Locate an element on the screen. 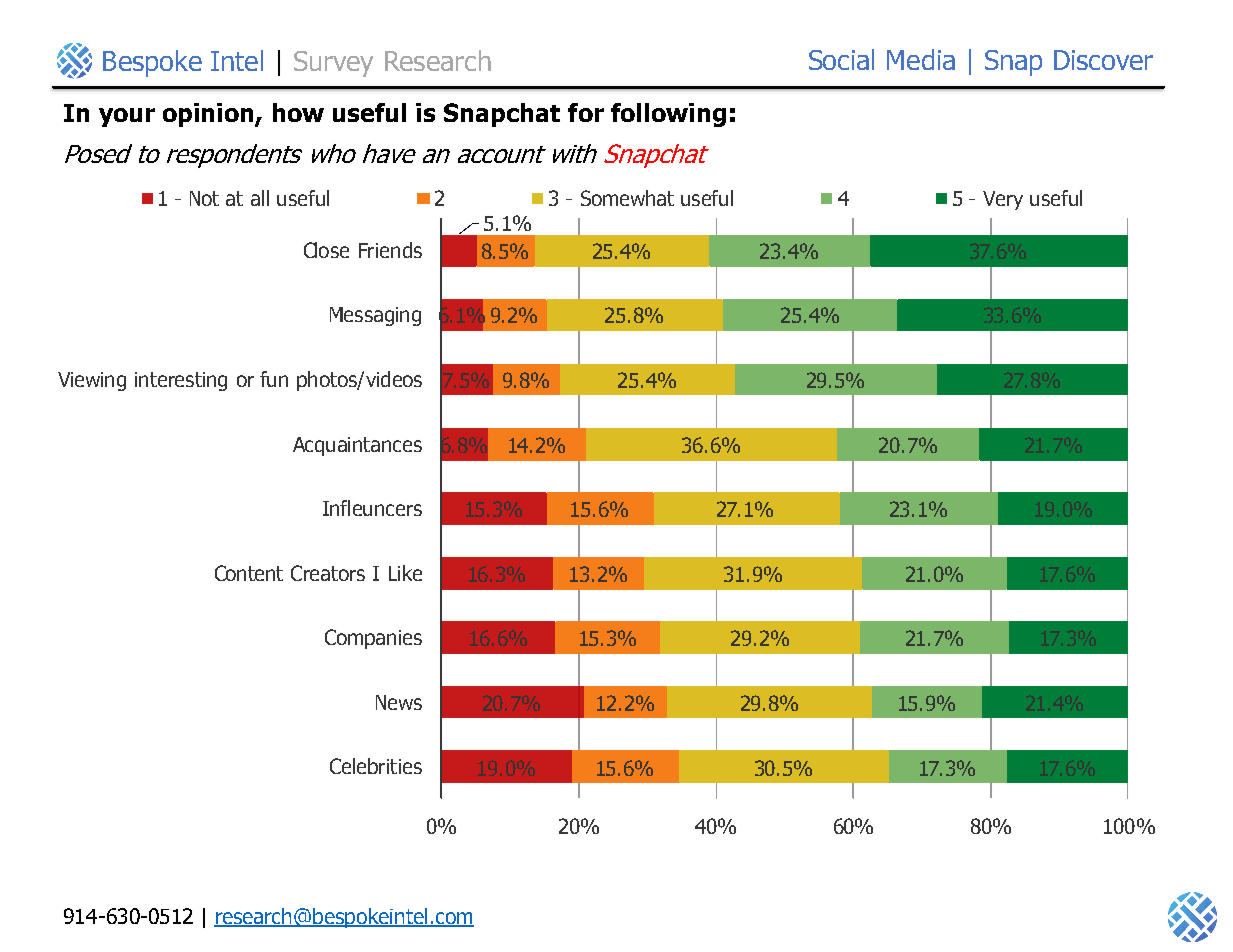 The image size is (1233, 952). for is located at coordinates (586, 112).
